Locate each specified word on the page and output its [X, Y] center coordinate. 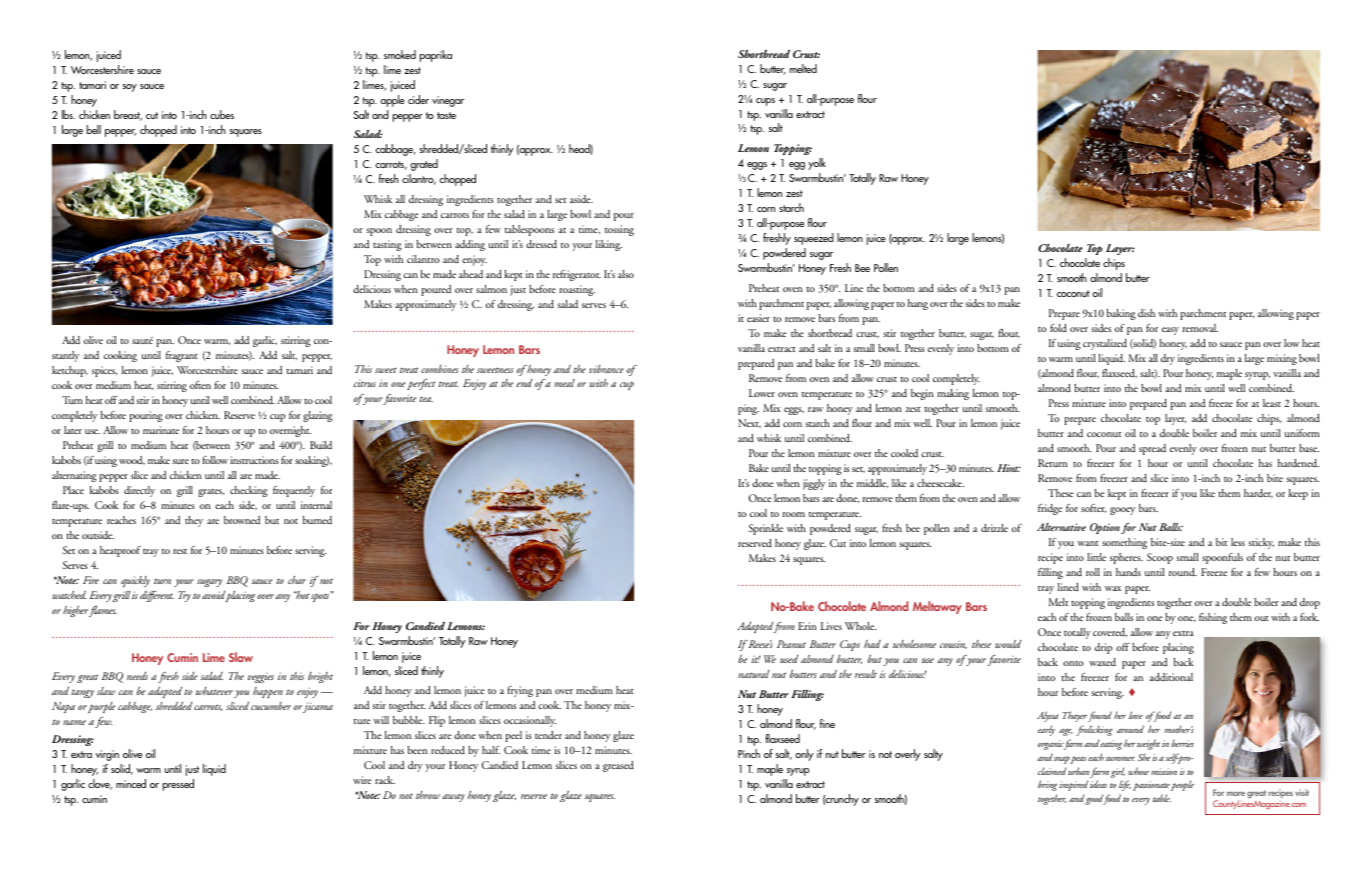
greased [618, 766]
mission [1164, 771]
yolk [817, 164]
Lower [762, 393]
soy [130, 88]
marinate [161, 430]
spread [1152, 449]
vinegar [448, 101]
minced [131, 783]
